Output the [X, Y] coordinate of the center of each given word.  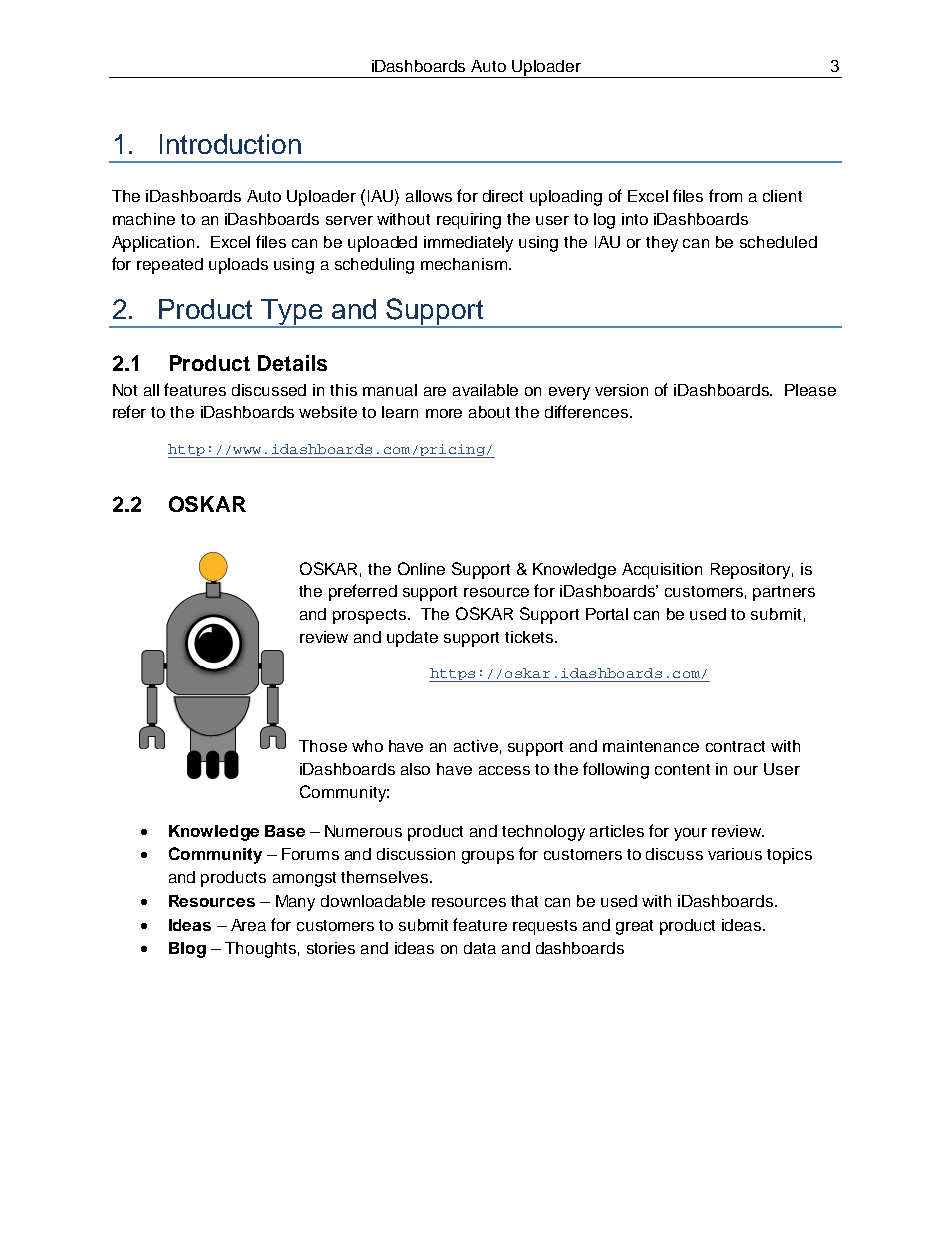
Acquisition [662, 571]
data [480, 948]
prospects [371, 616]
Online [421, 568]
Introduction [230, 144]
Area [248, 925]
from [725, 195]
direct [503, 196]
